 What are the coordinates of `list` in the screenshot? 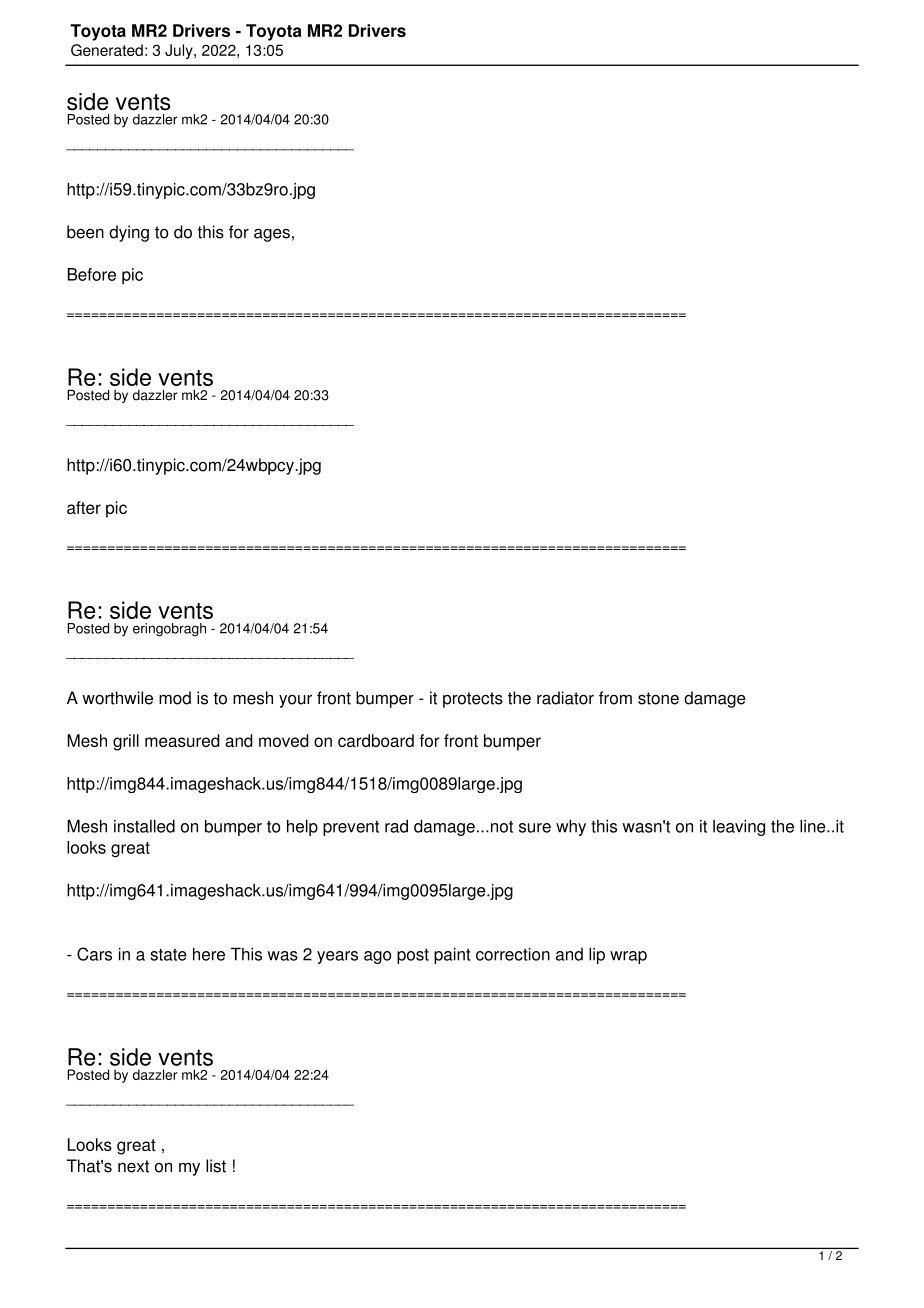 It's located at (216, 1166).
